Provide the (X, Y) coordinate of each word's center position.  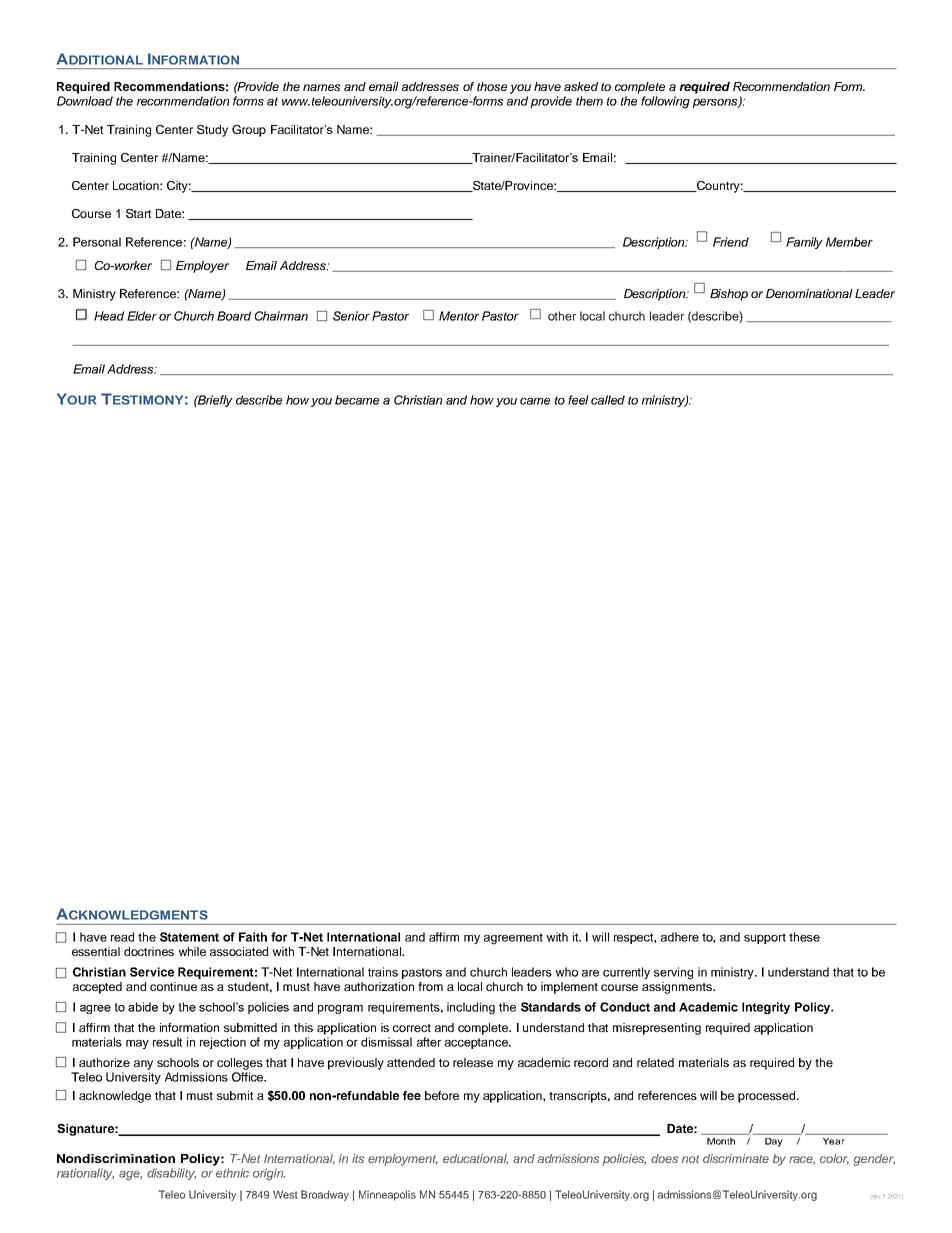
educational (475, 1159)
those (492, 86)
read (122, 937)
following (665, 102)
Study (212, 131)
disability (171, 1174)
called (608, 400)
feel (578, 400)
